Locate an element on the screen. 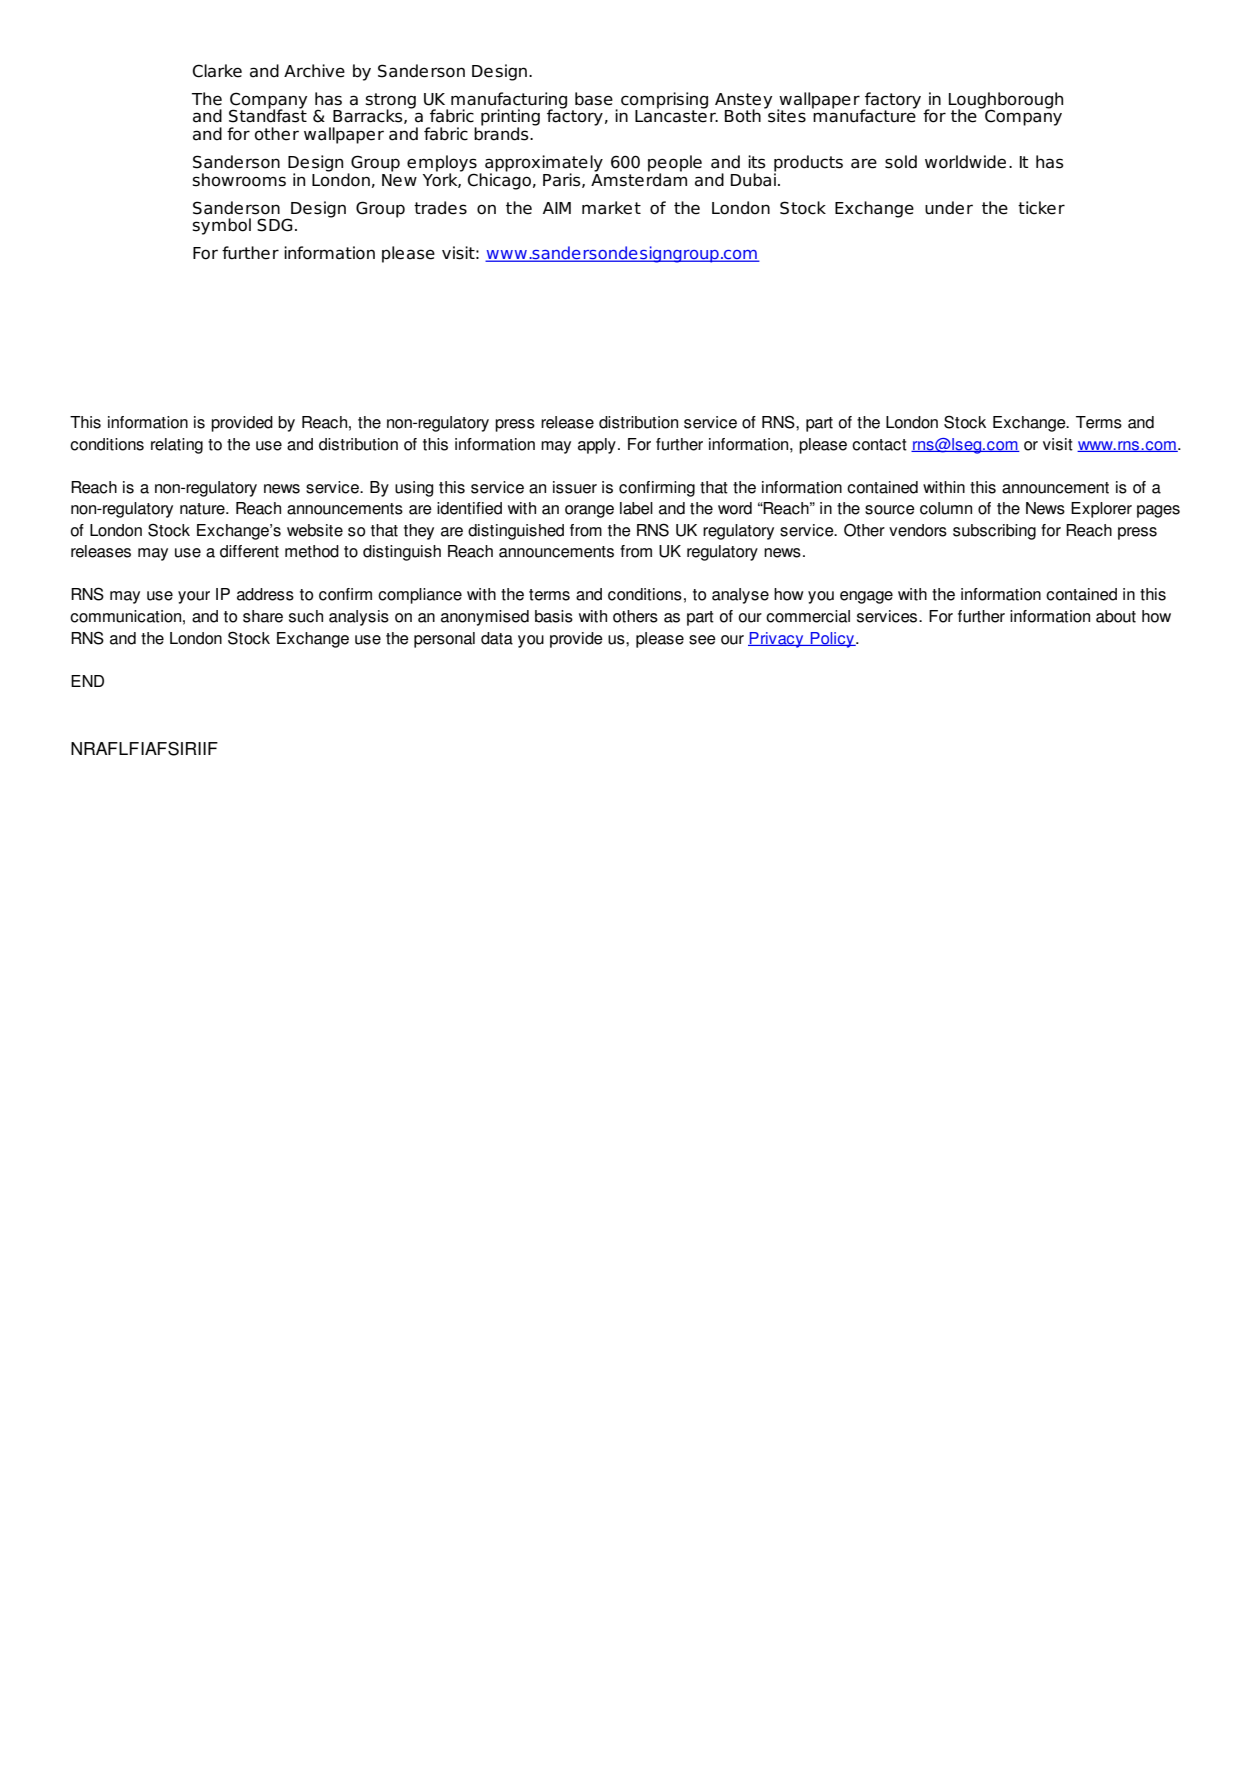  Loughborough is located at coordinates (1006, 101).
